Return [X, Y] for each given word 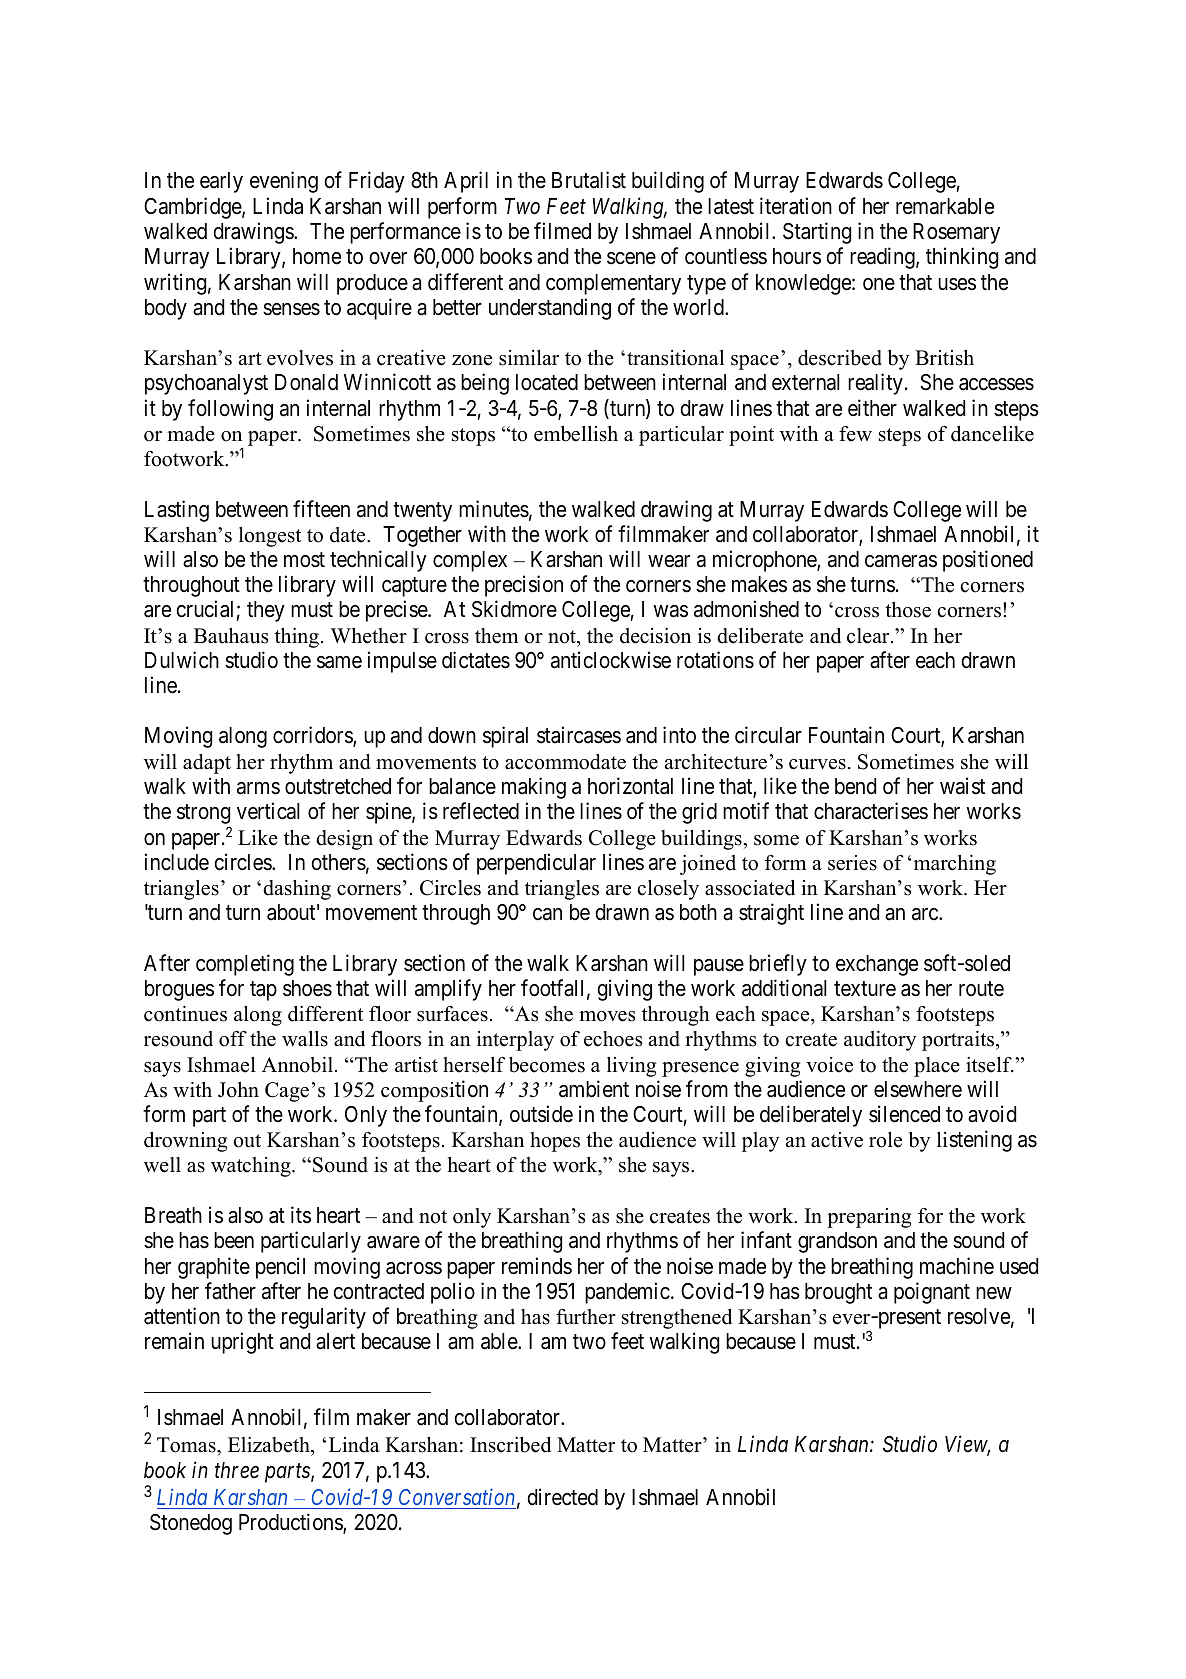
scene [631, 258]
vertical [268, 811]
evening [284, 182]
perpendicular [536, 864]
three [237, 1470]
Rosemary [956, 233]
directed [562, 1497]
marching [953, 865]
